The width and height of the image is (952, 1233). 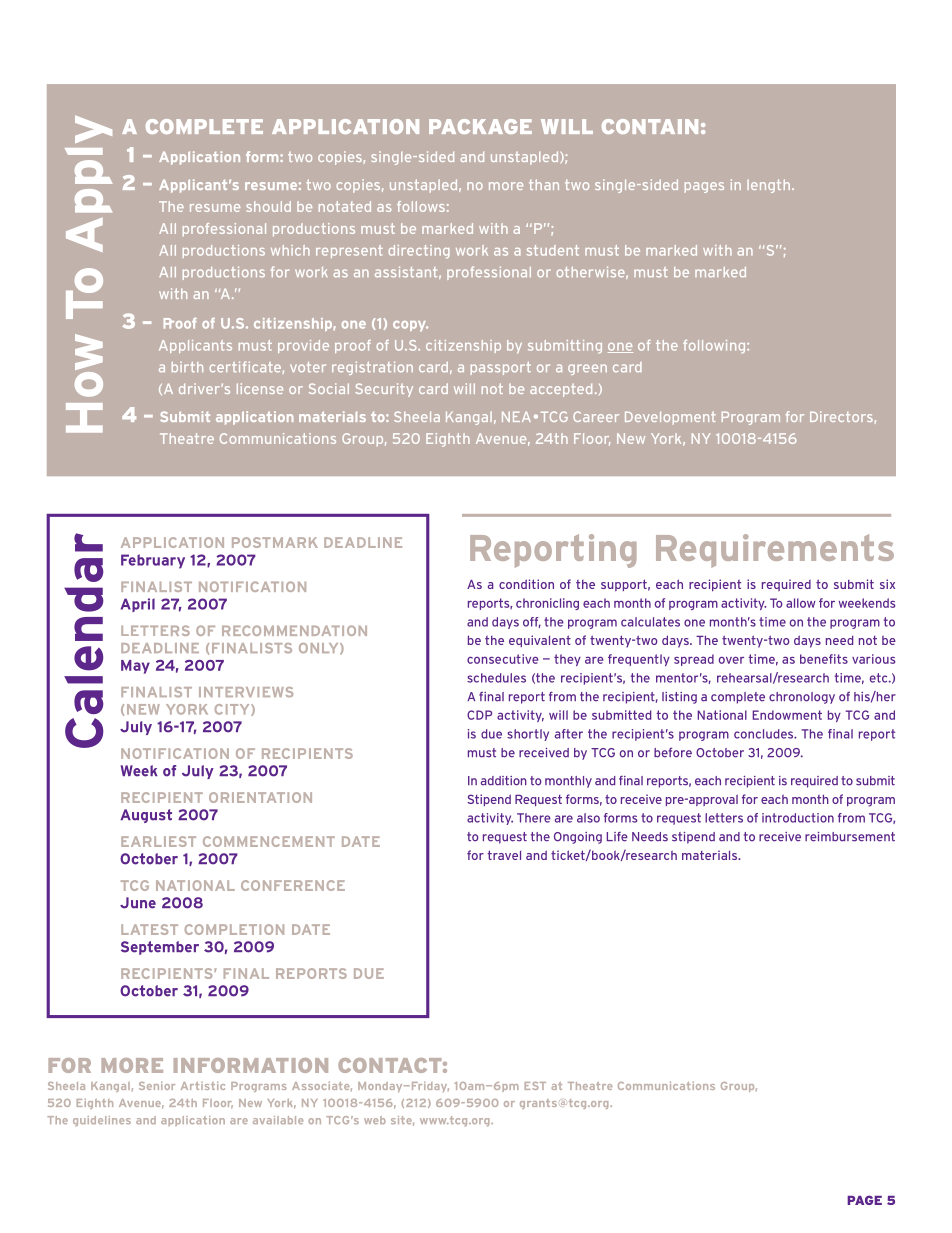 I want to click on passport, so click(x=501, y=368).
